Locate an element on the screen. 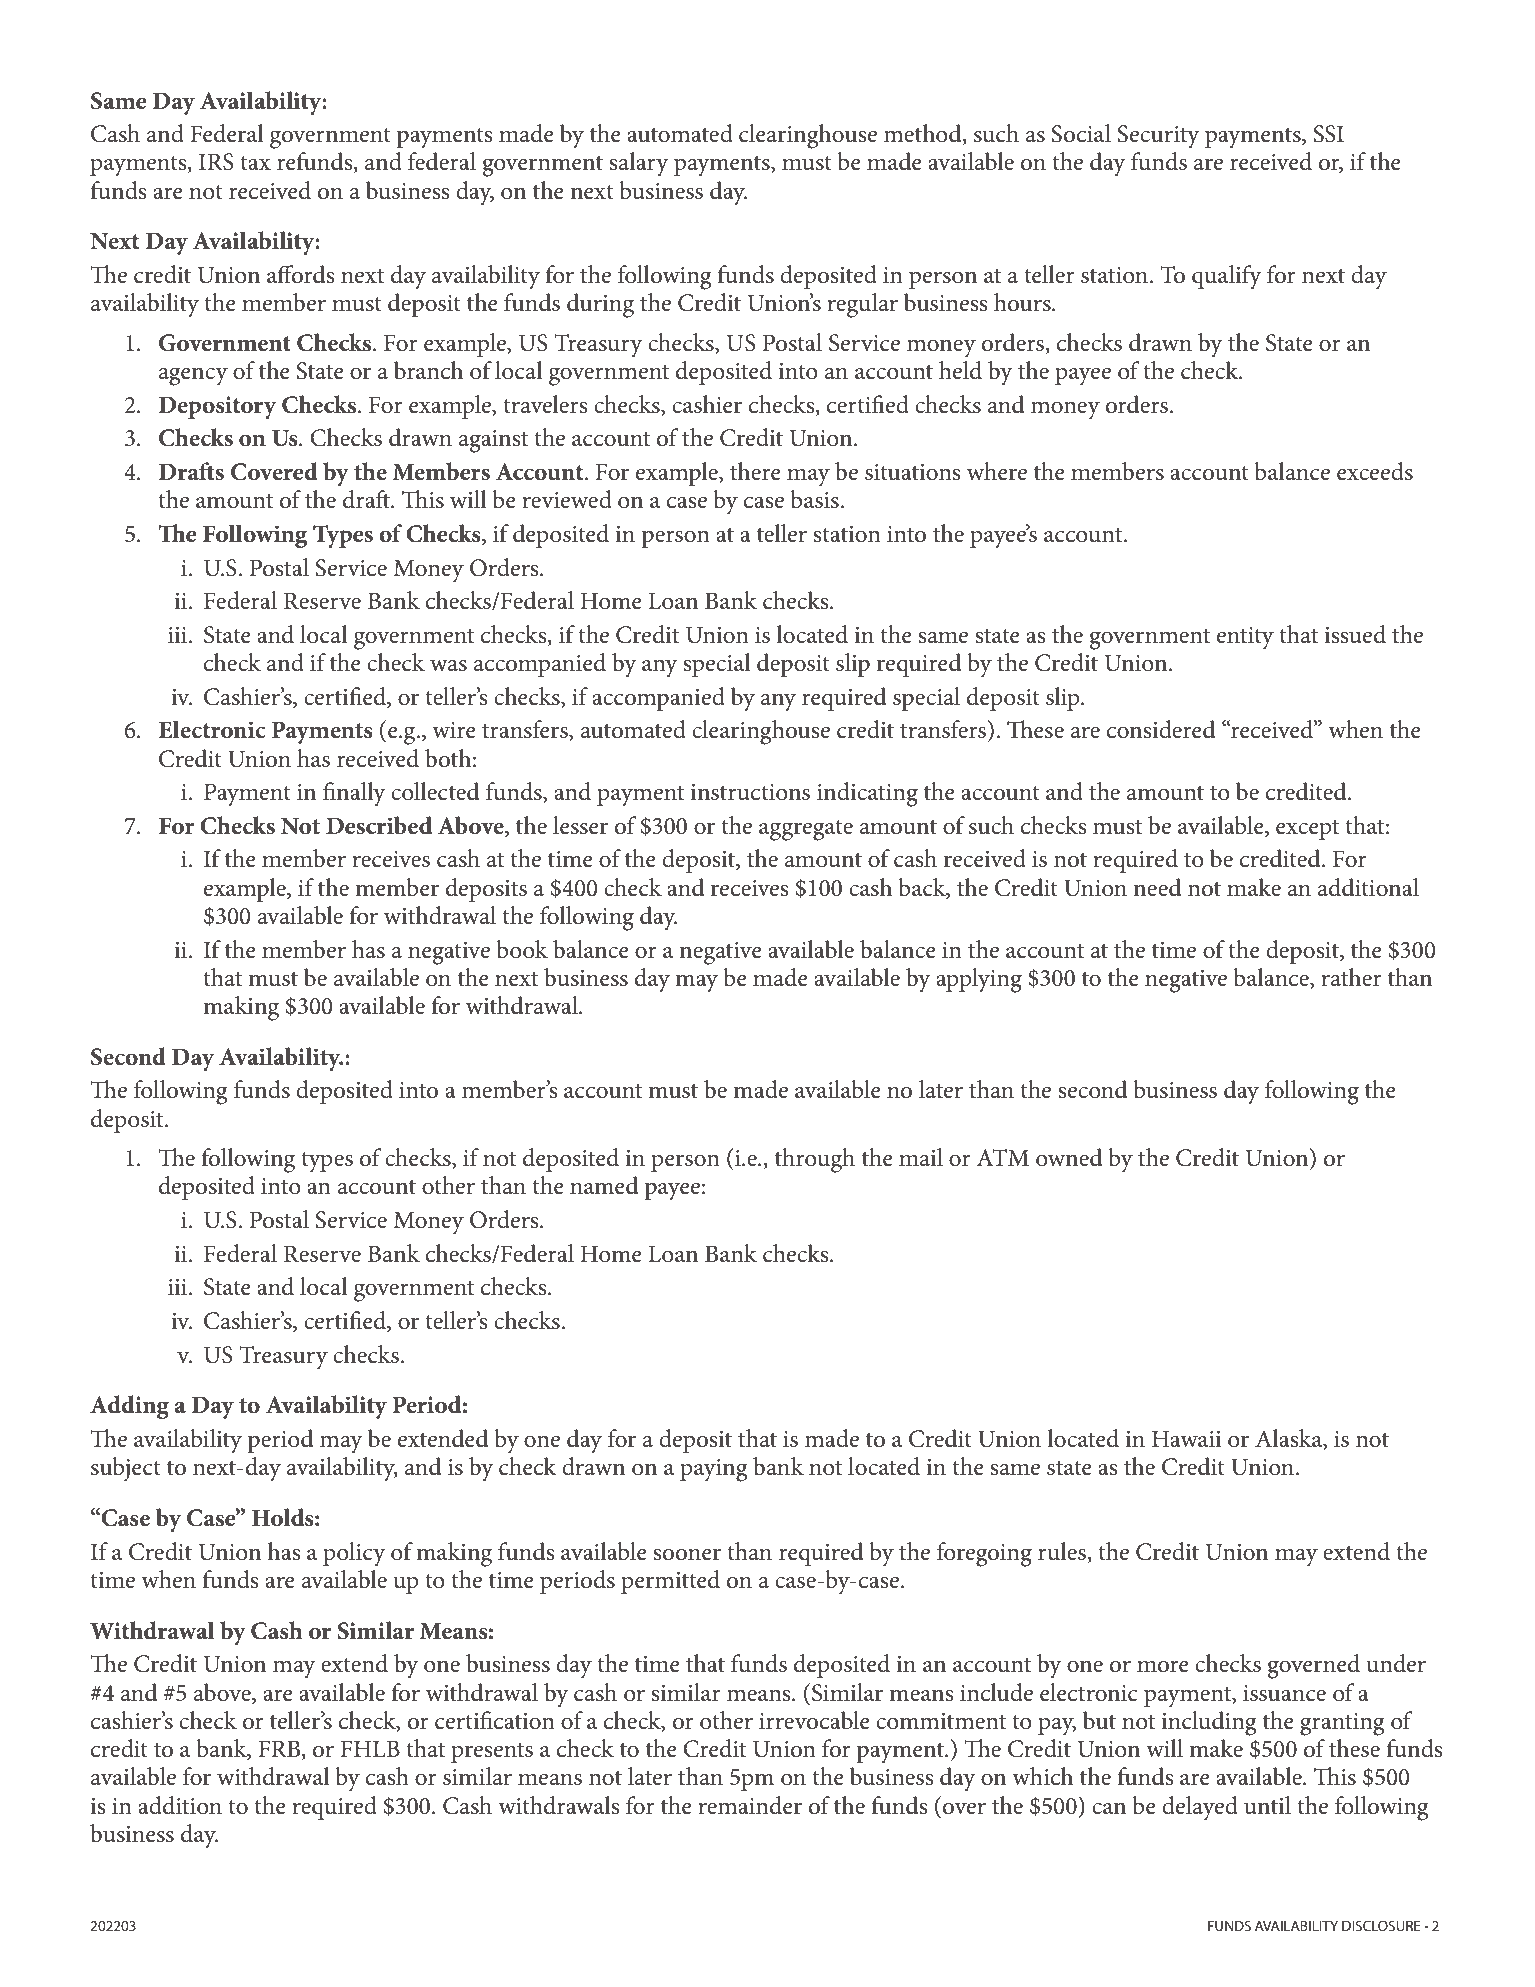 The height and width of the screenshot is (1987, 1535). Security is located at coordinates (1158, 137).
